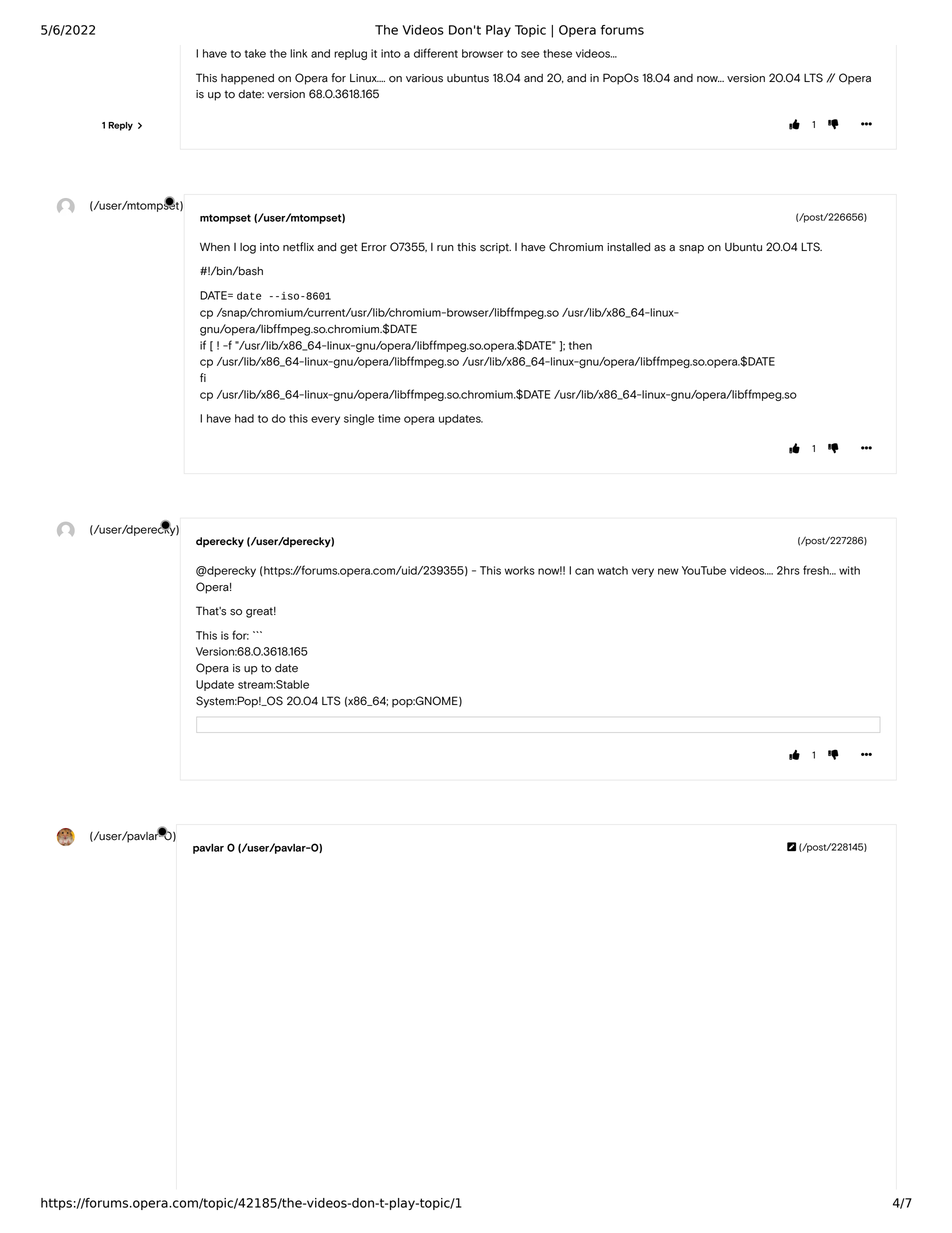  I want to click on can, so click(584, 571).
